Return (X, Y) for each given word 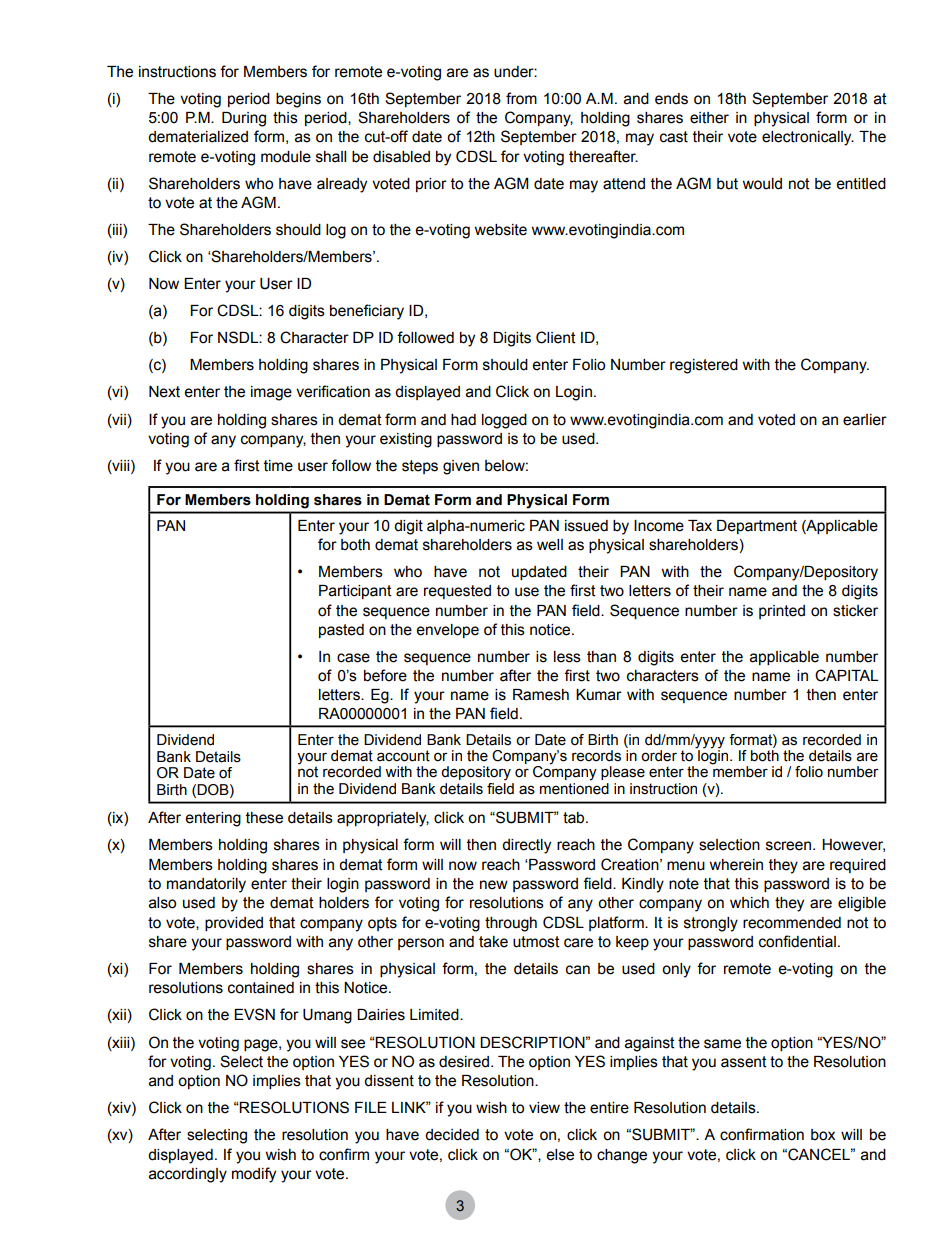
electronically (808, 138)
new (494, 885)
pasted (341, 631)
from (521, 98)
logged (504, 421)
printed (782, 612)
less (567, 657)
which (749, 903)
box (823, 1135)
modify (254, 1175)
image (271, 393)
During (244, 119)
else (560, 1155)
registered (704, 366)
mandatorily (206, 885)
